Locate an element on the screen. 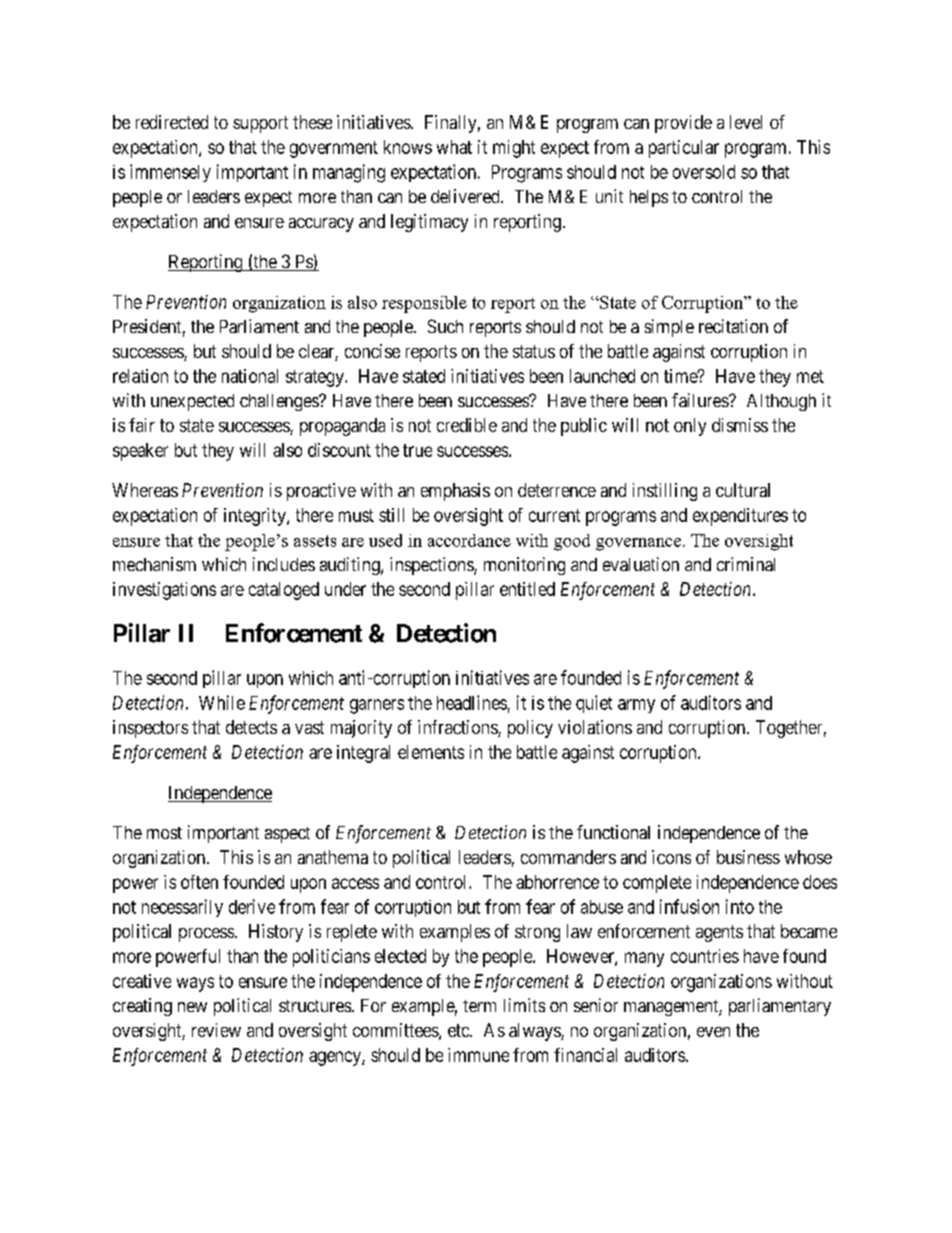 The image size is (952, 1233). review is located at coordinates (216, 1030).
